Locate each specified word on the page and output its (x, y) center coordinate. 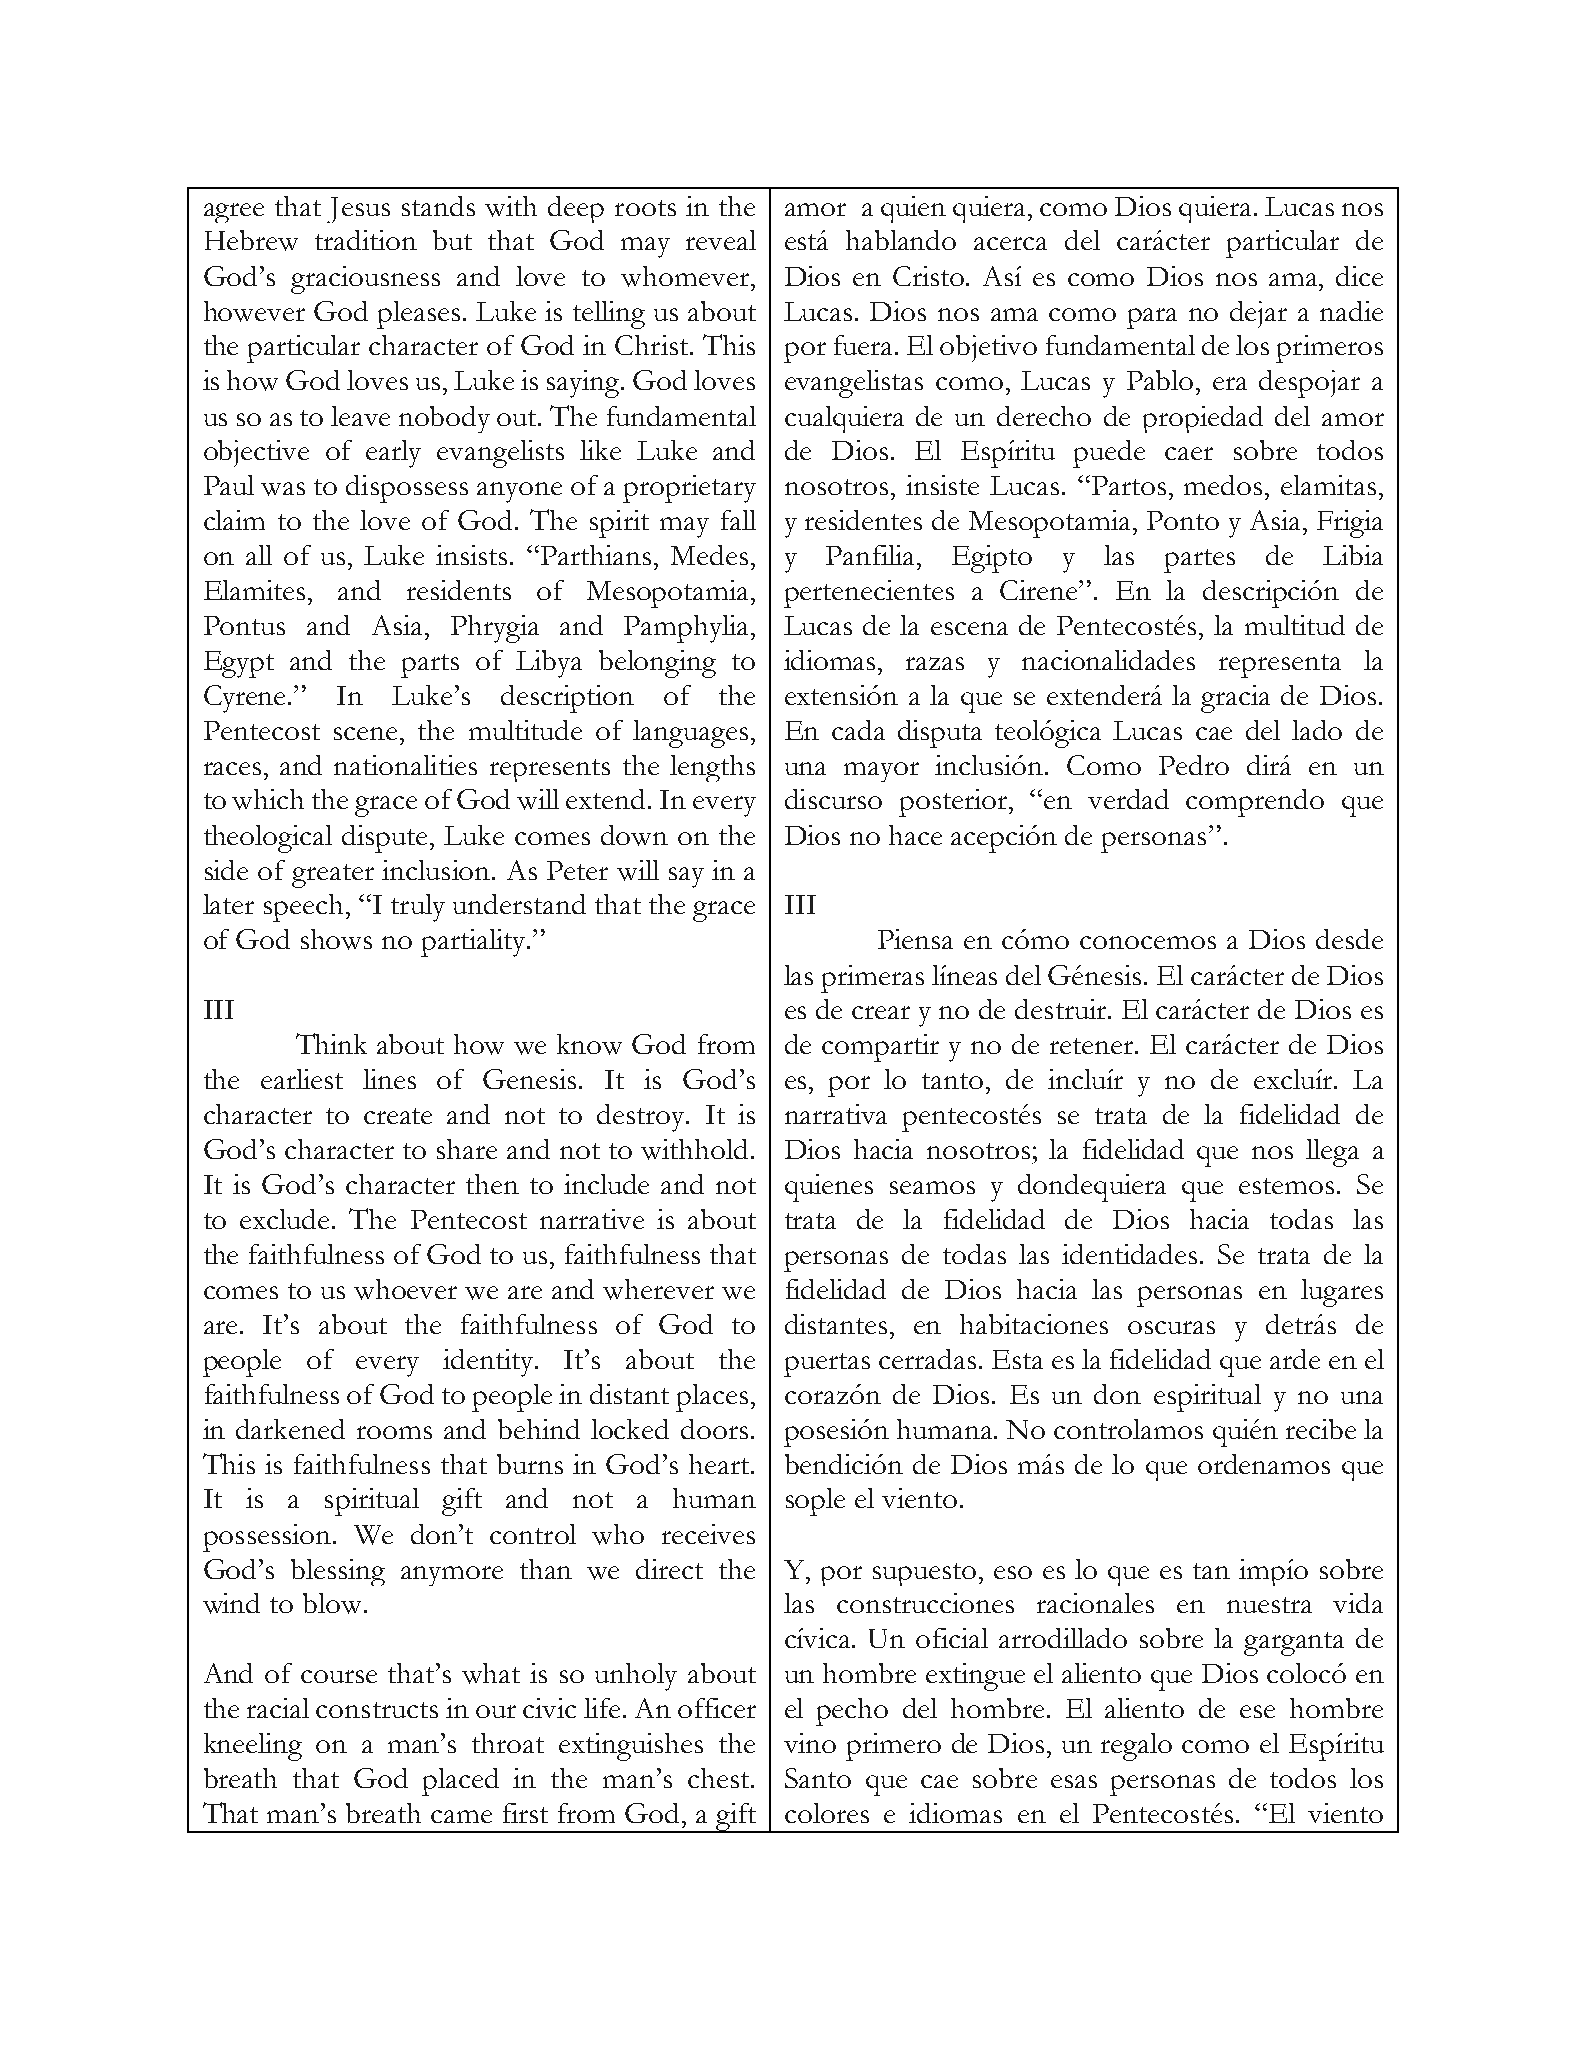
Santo (818, 1778)
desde (1349, 939)
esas (1074, 1781)
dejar (1258, 314)
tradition (366, 240)
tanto (952, 1081)
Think (331, 1043)
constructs (377, 1710)
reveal (721, 240)
